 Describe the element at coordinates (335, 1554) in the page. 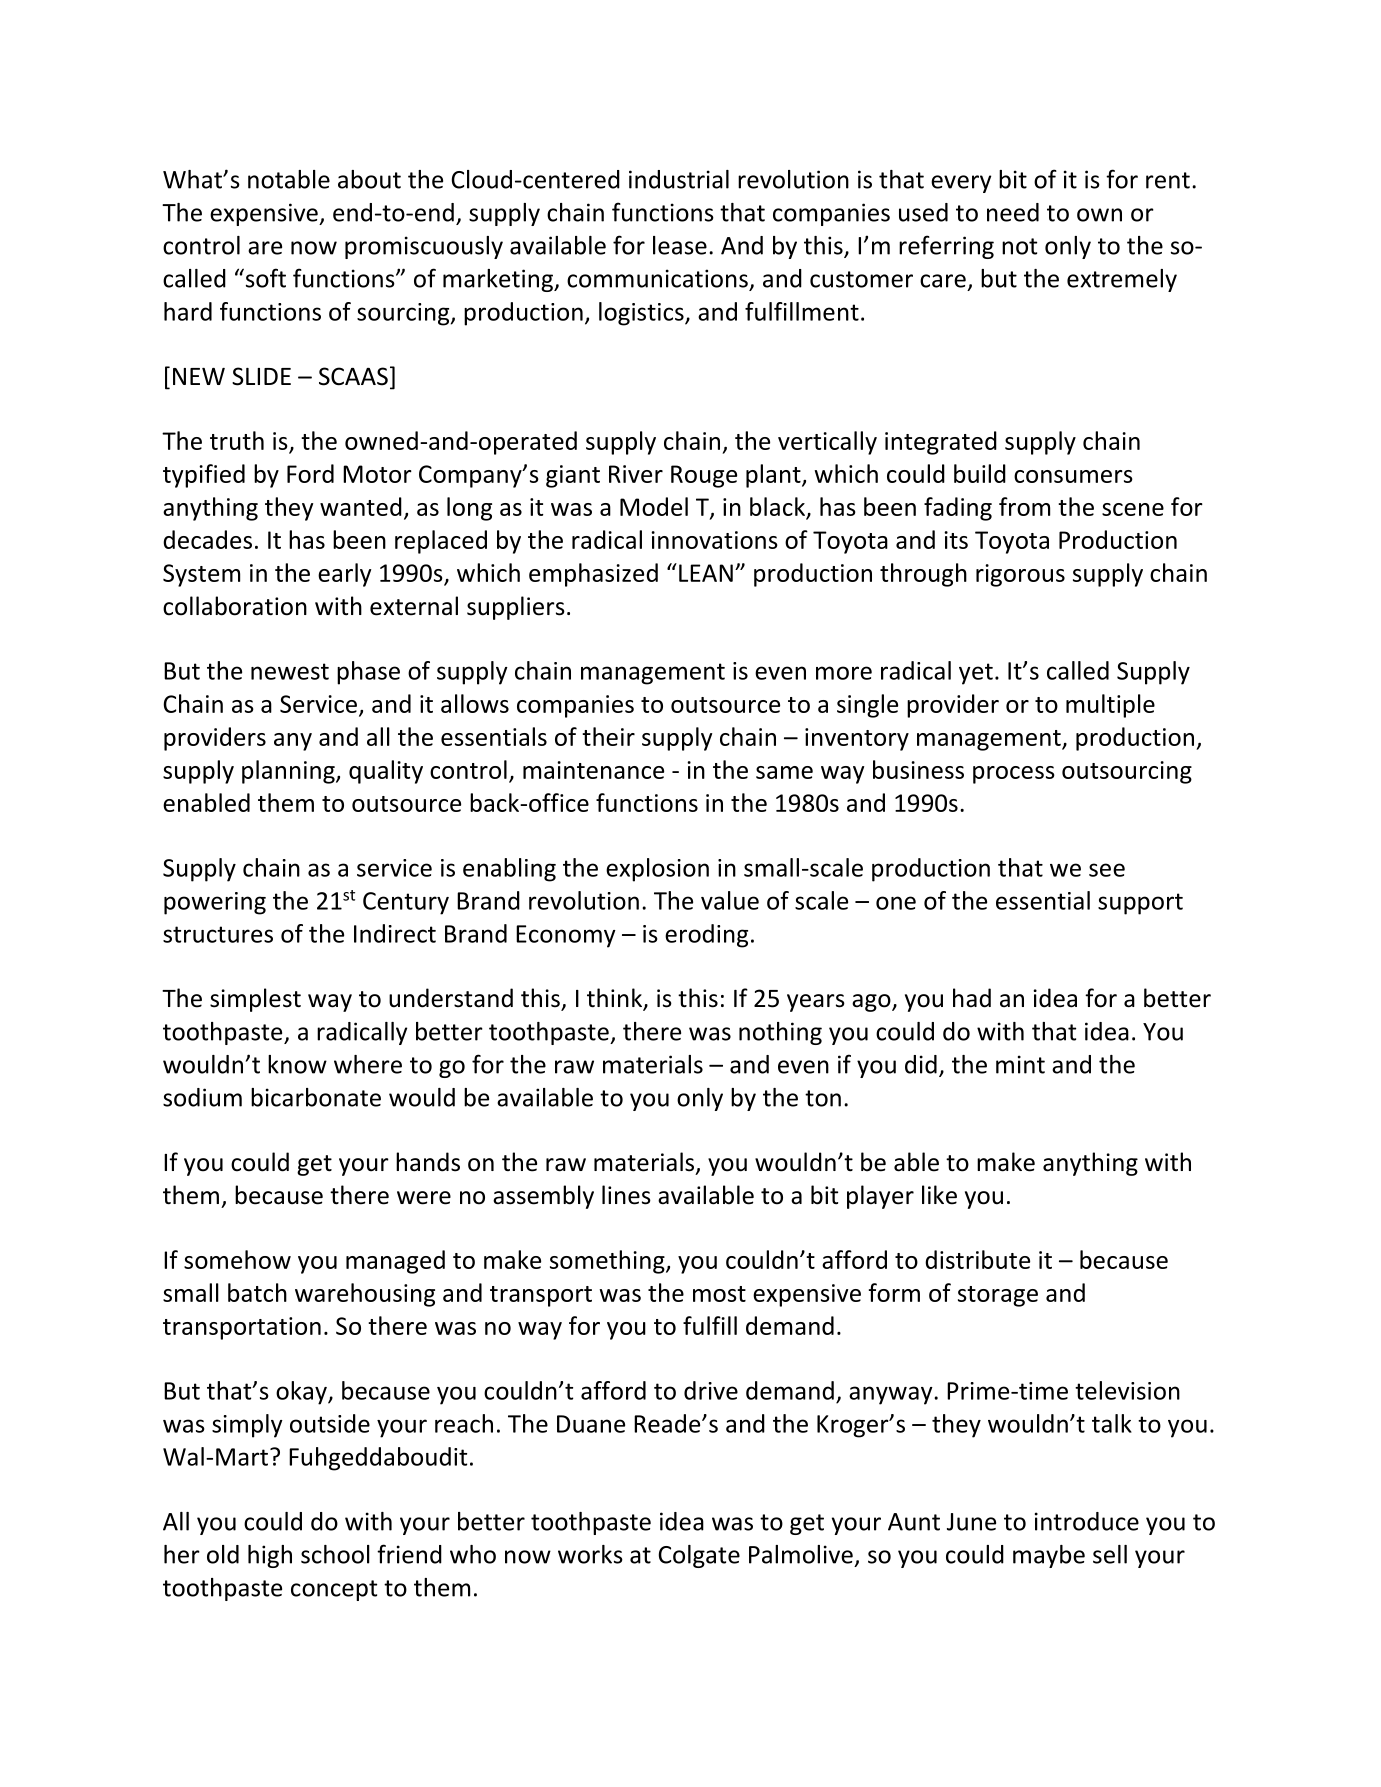

I see `school` at that location.
